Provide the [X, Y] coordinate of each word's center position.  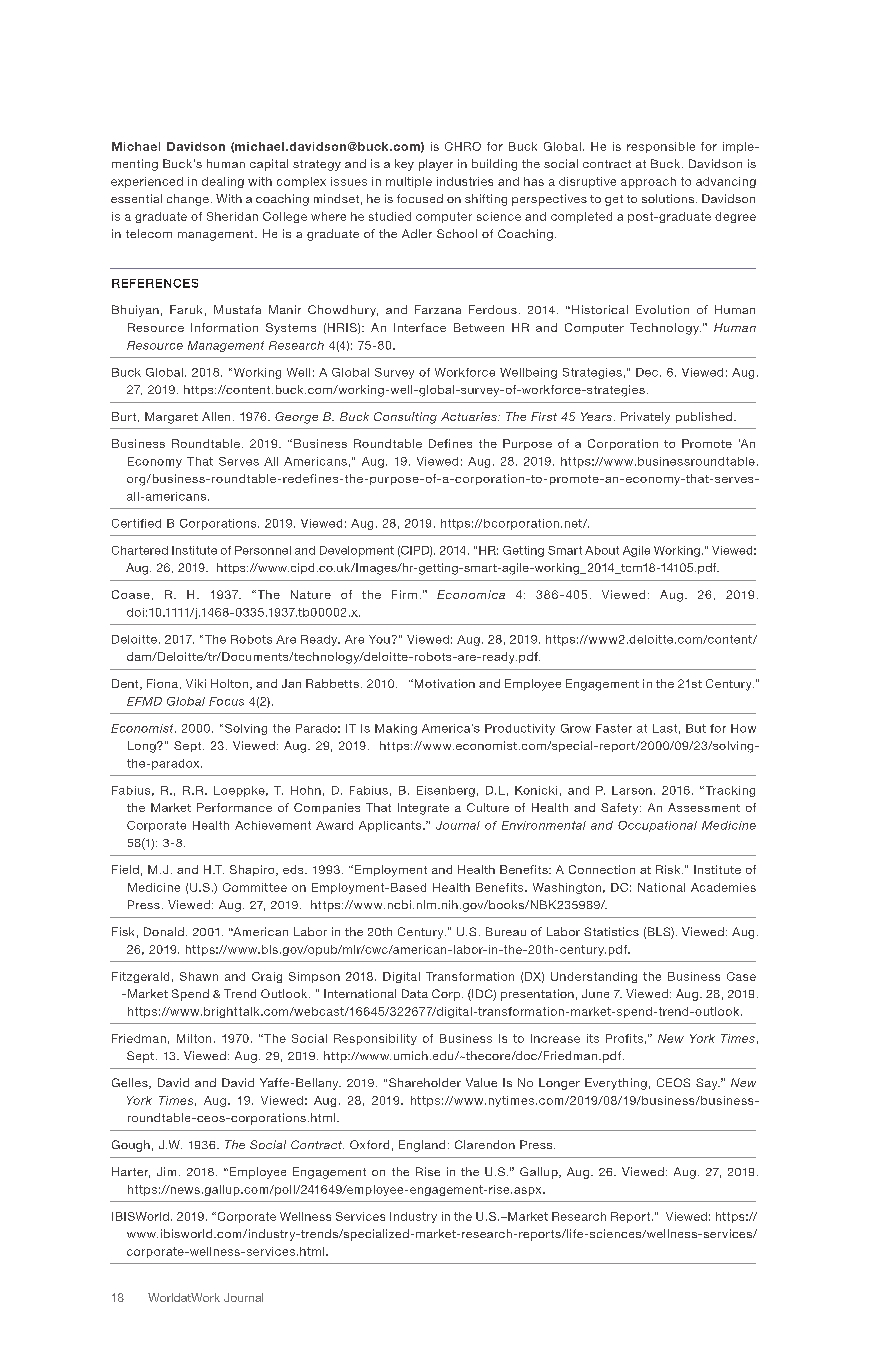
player [436, 165]
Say [708, 1084]
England [422, 1146]
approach [648, 182]
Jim [166, 1171]
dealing [223, 182]
